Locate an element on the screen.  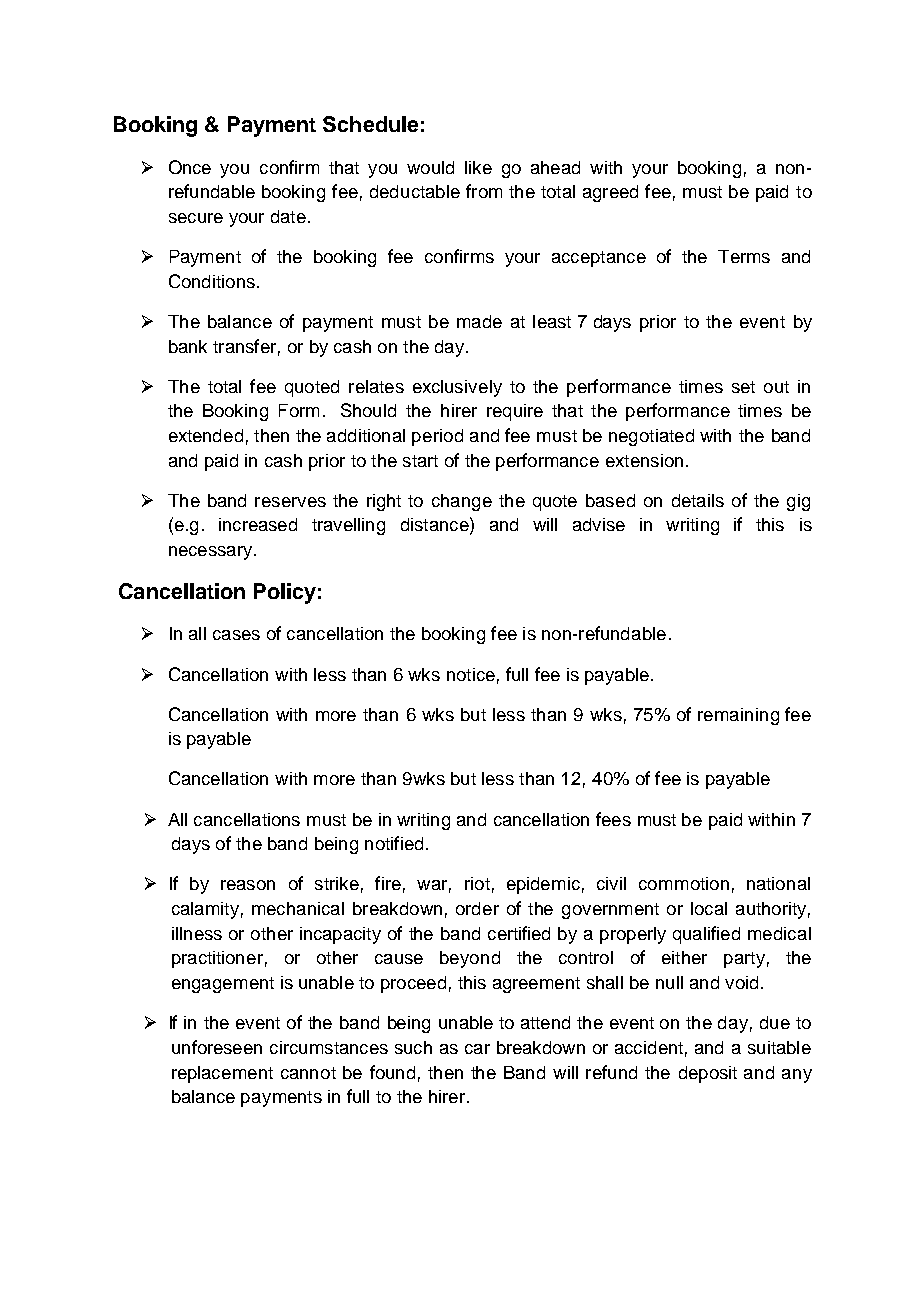
unforeseen is located at coordinates (217, 1047).
